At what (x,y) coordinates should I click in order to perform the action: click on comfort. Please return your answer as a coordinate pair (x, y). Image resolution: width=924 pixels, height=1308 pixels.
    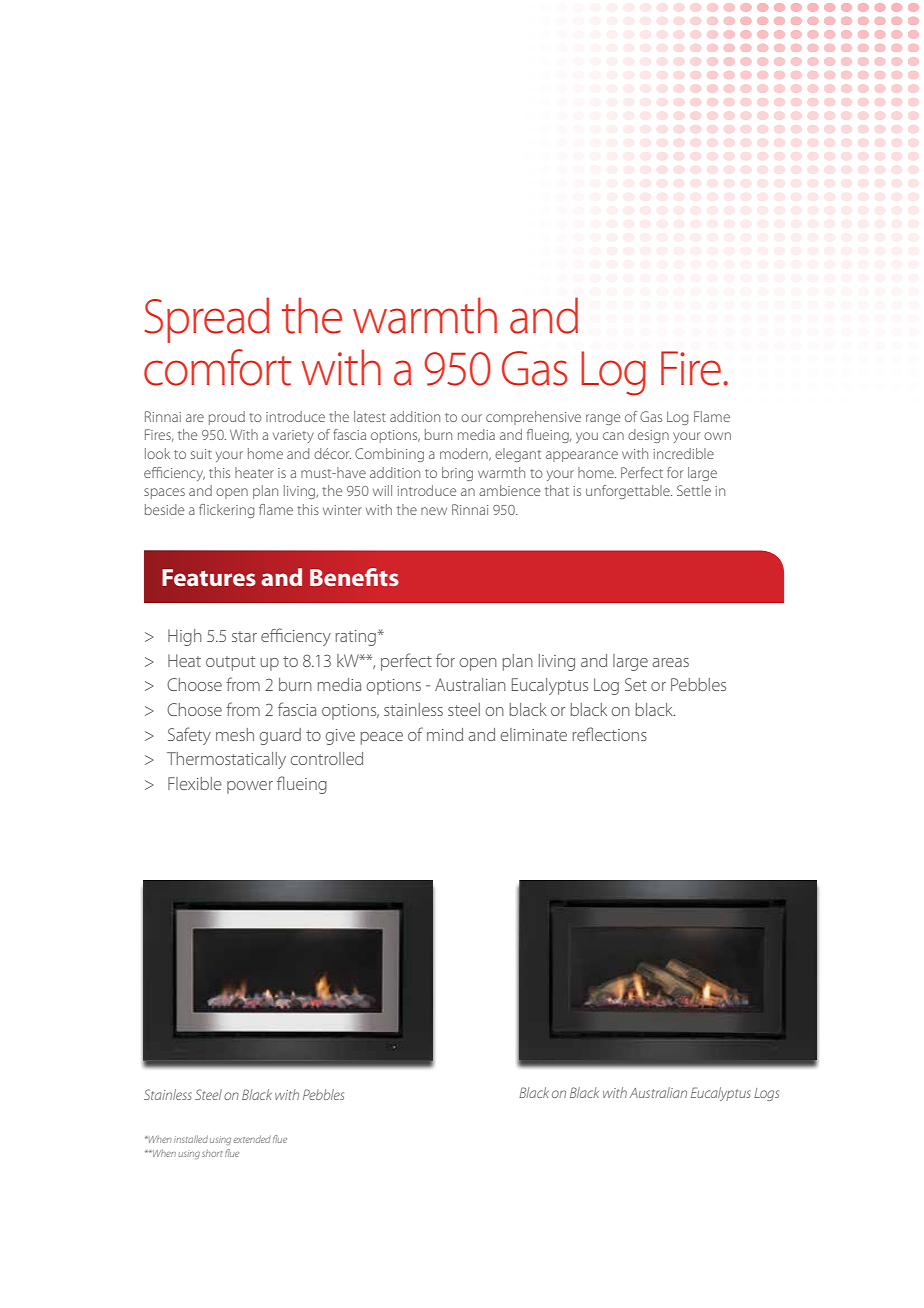
    Looking at the image, I should click on (217, 367).
